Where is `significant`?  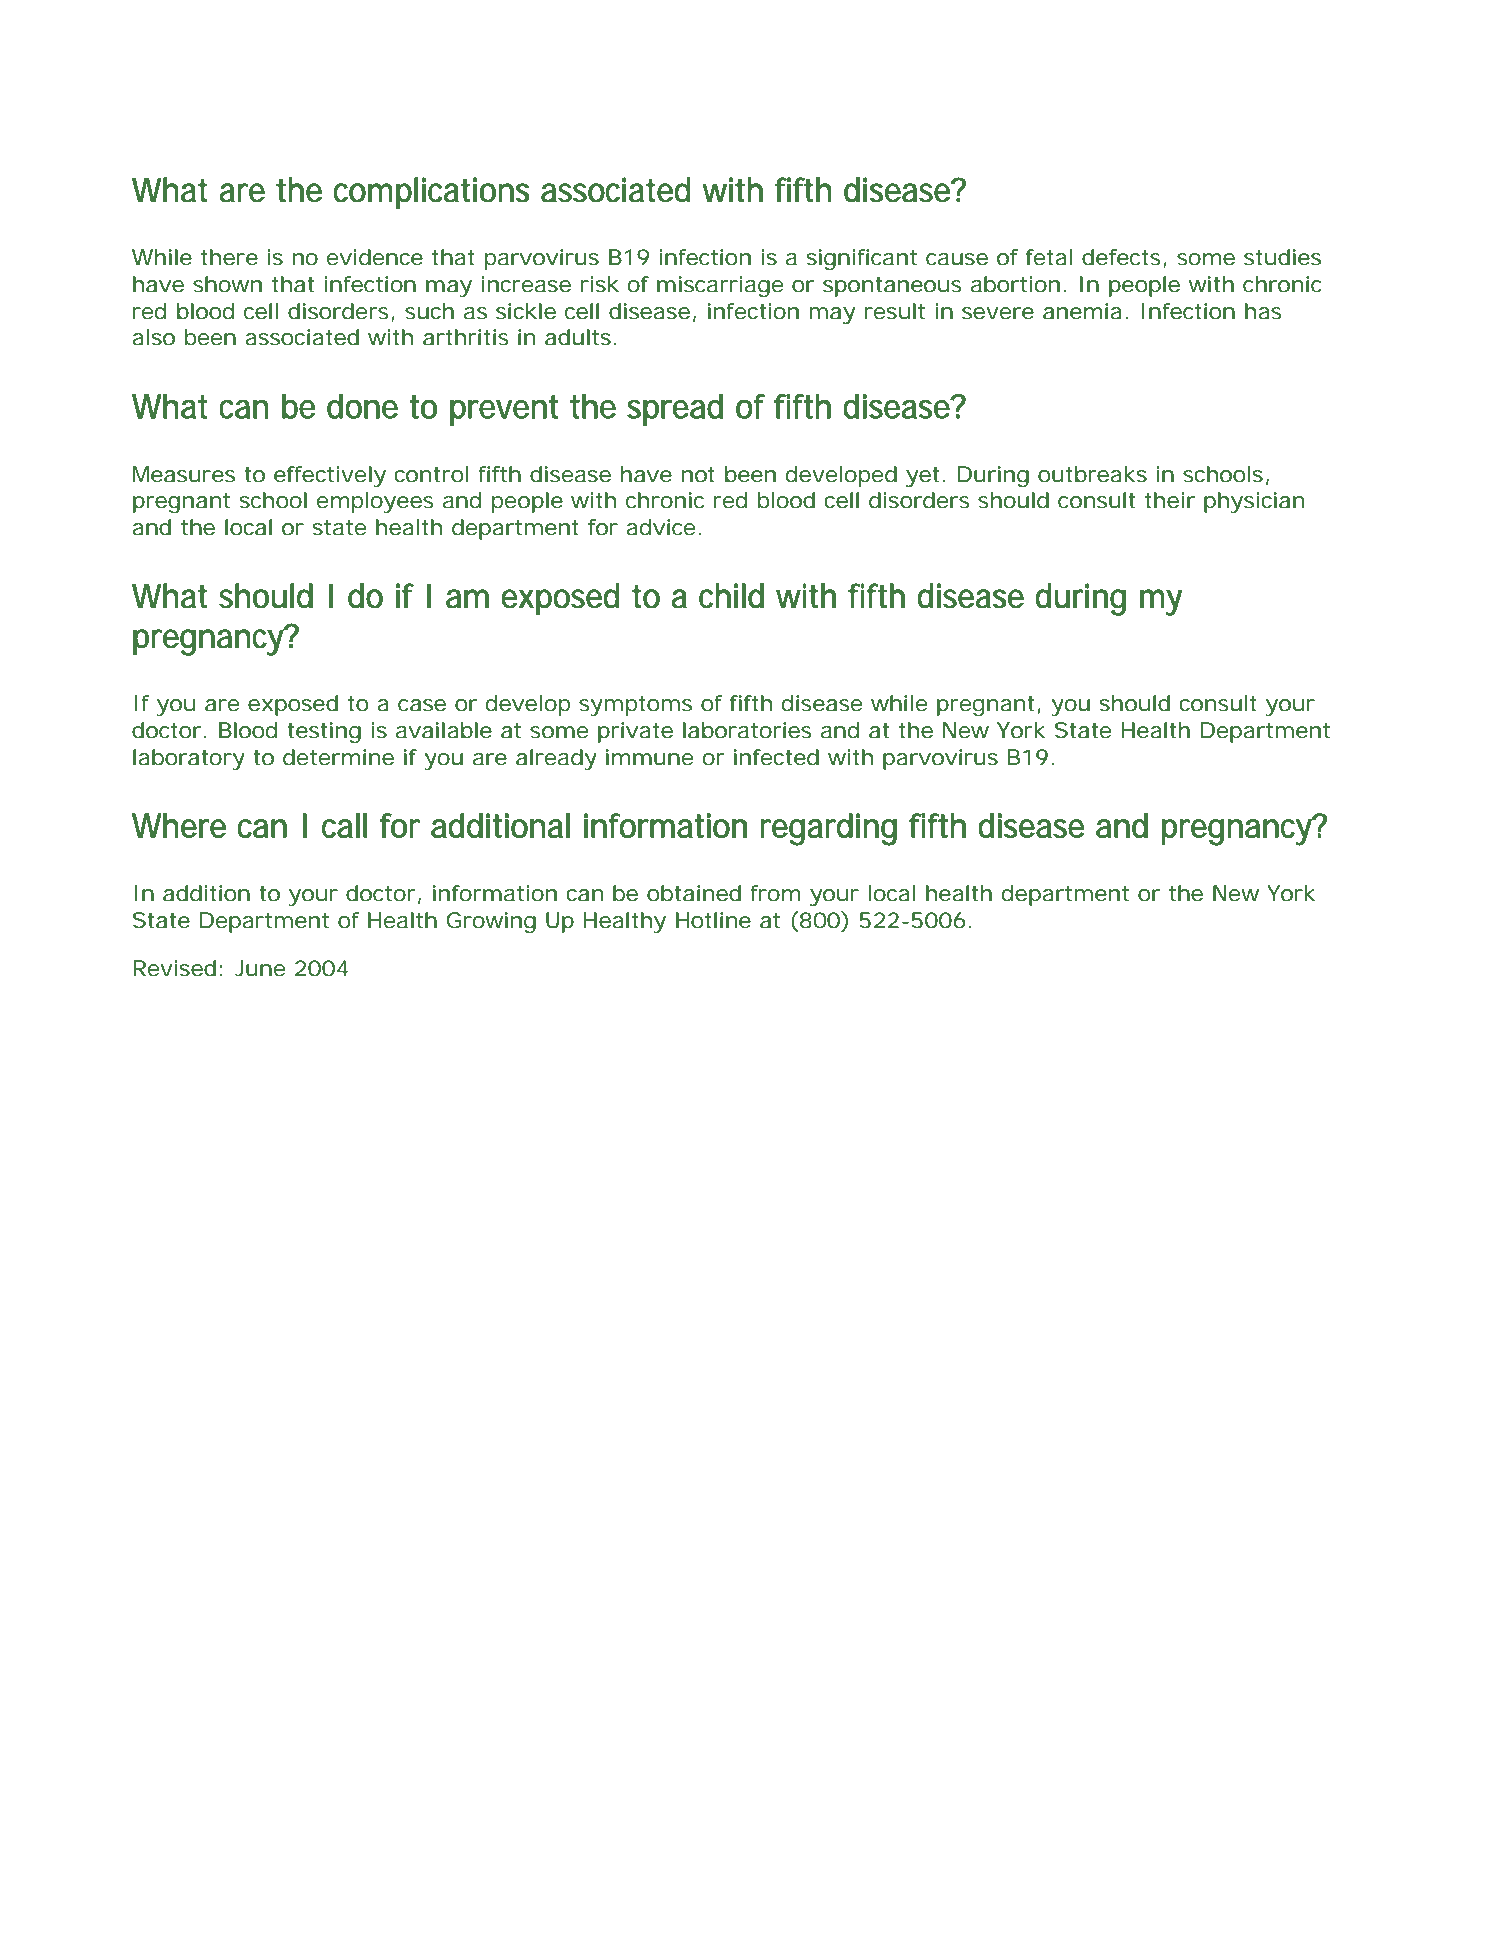 significant is located at coordinates (862, 259).
